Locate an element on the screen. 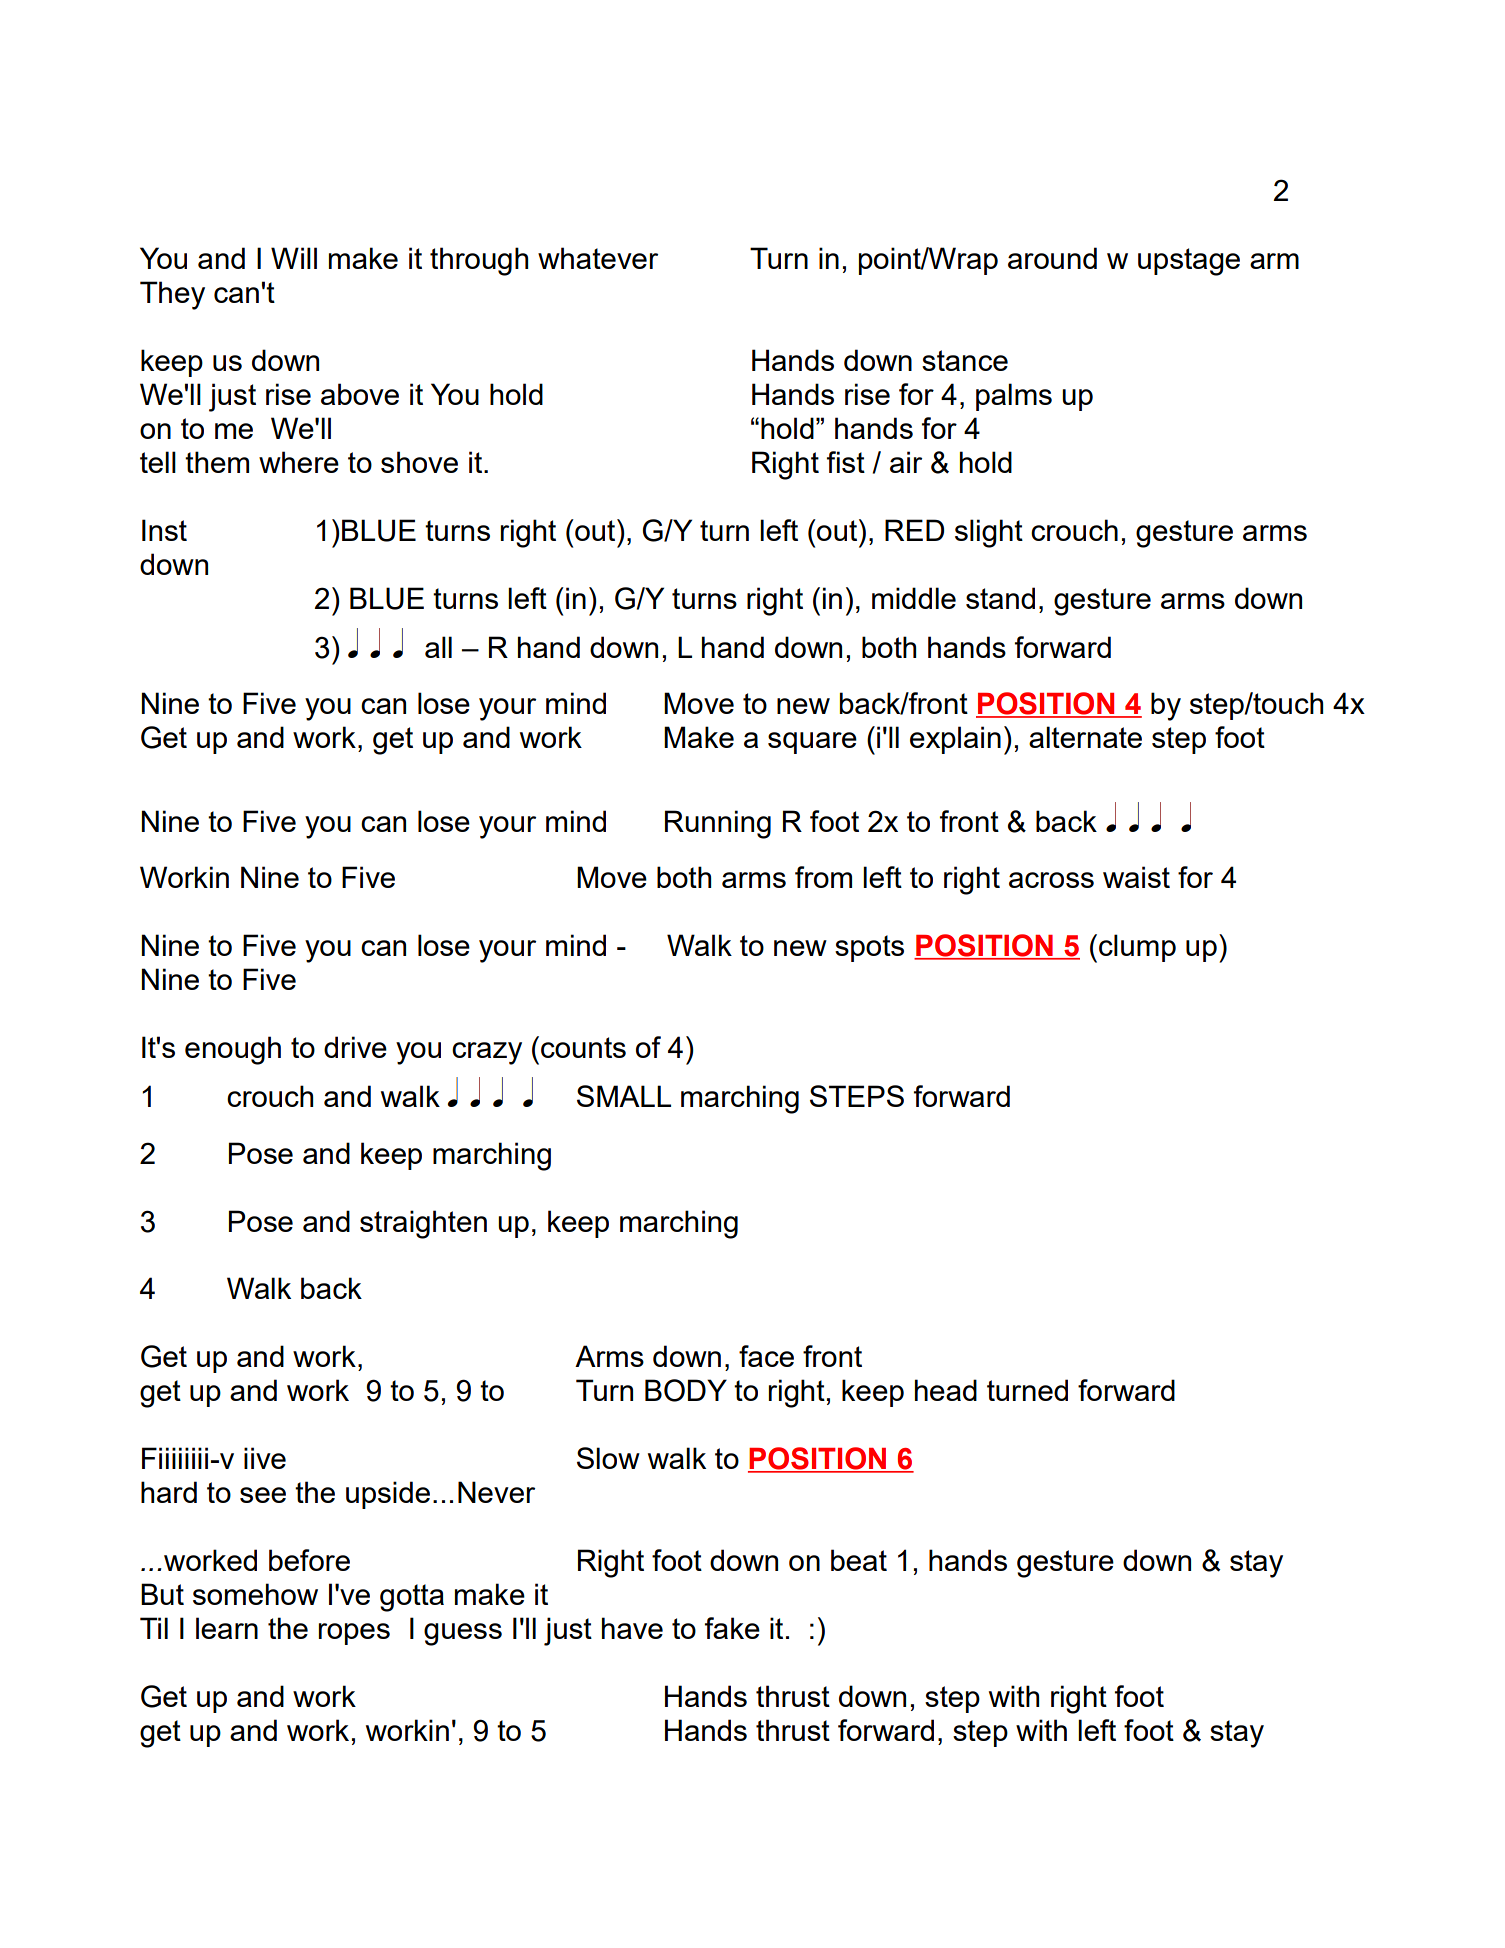 Image resolution: width=1505 pixels, height=1948 pixels. SMALL is located at coordinates (624, 1096).
